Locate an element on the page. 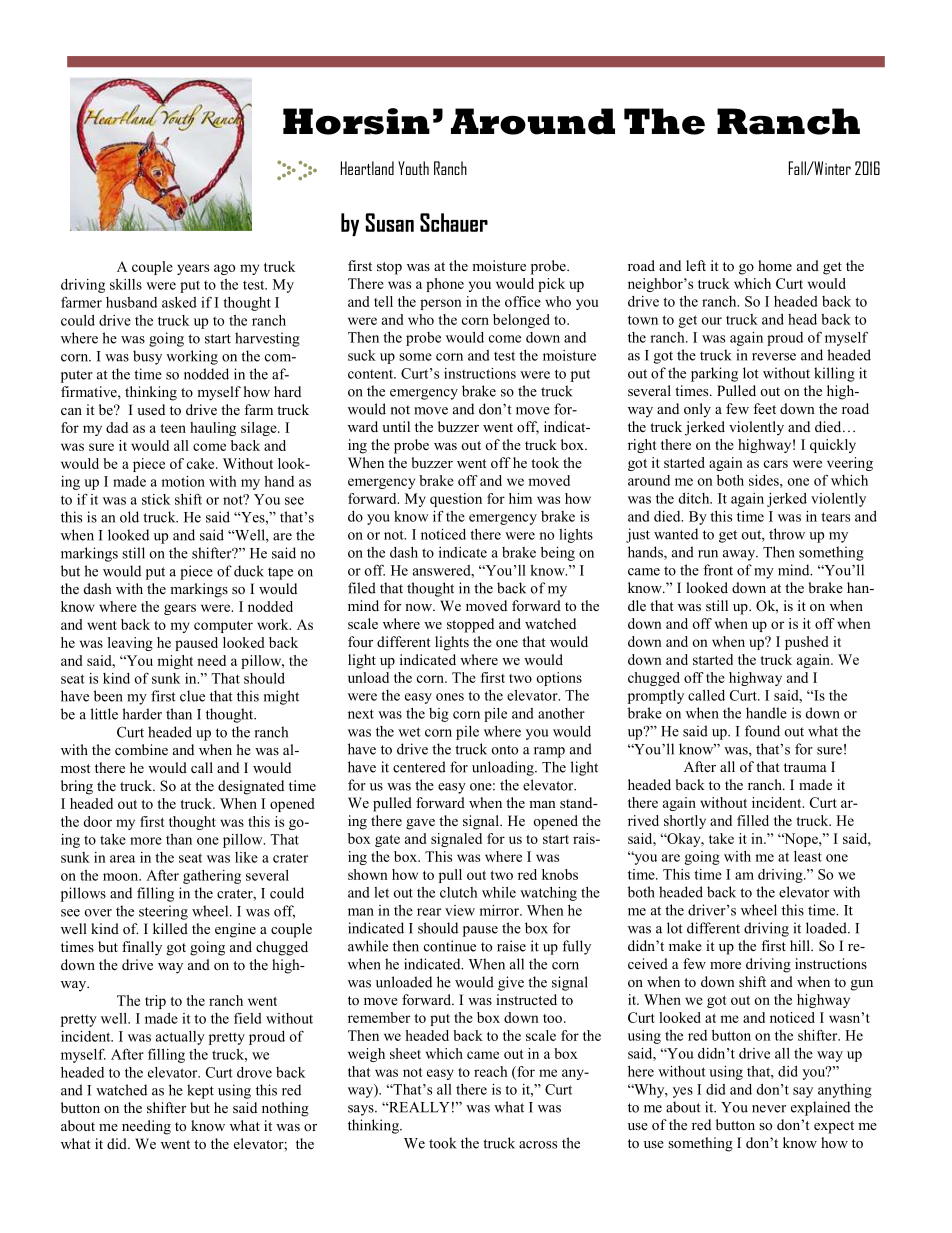 The width and height of the image is (952, 1233). stick is located at coordinates (156, 499).
